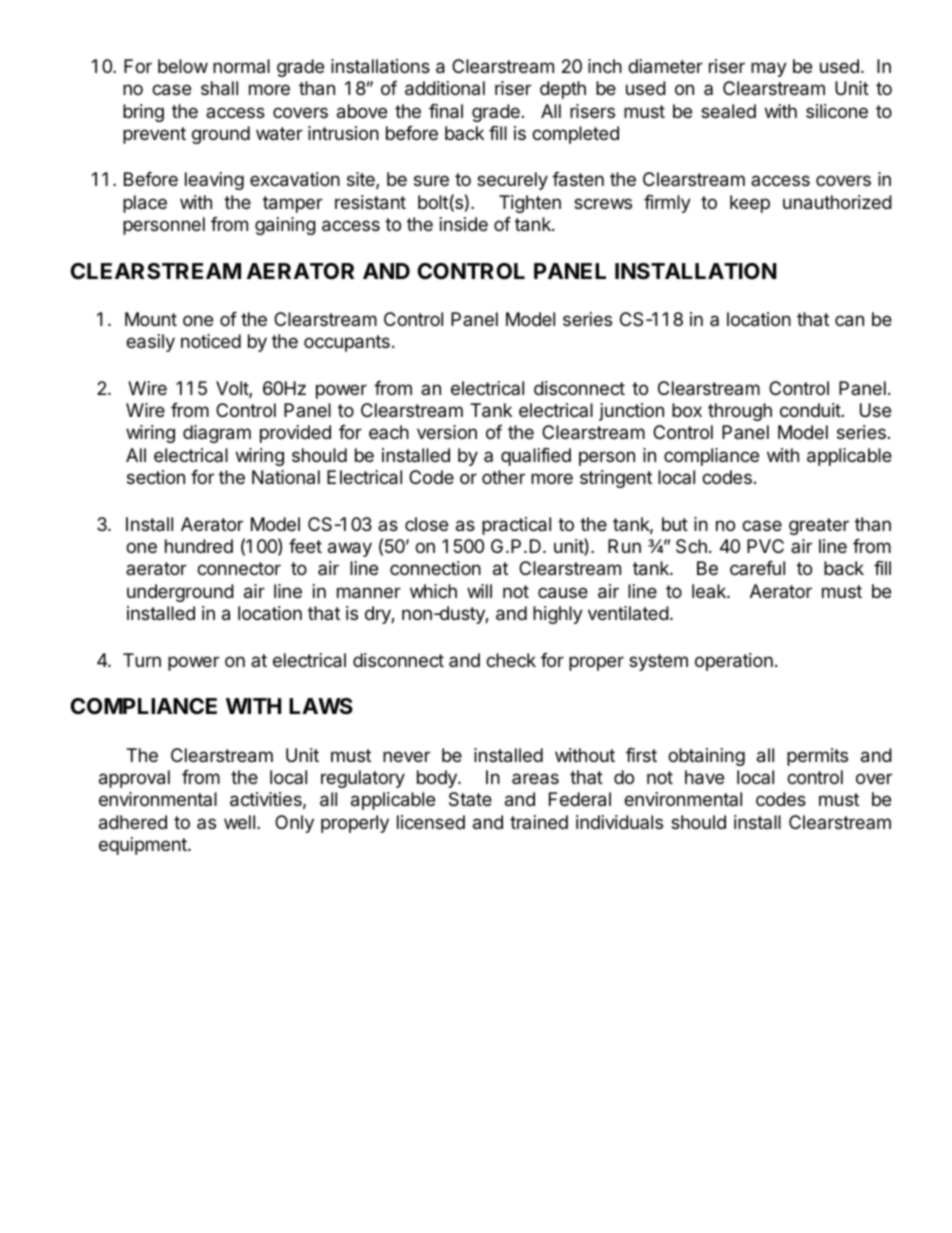  Describe the element at coordinates (734, 662) in the screenshot. I see `operation` at that location.
